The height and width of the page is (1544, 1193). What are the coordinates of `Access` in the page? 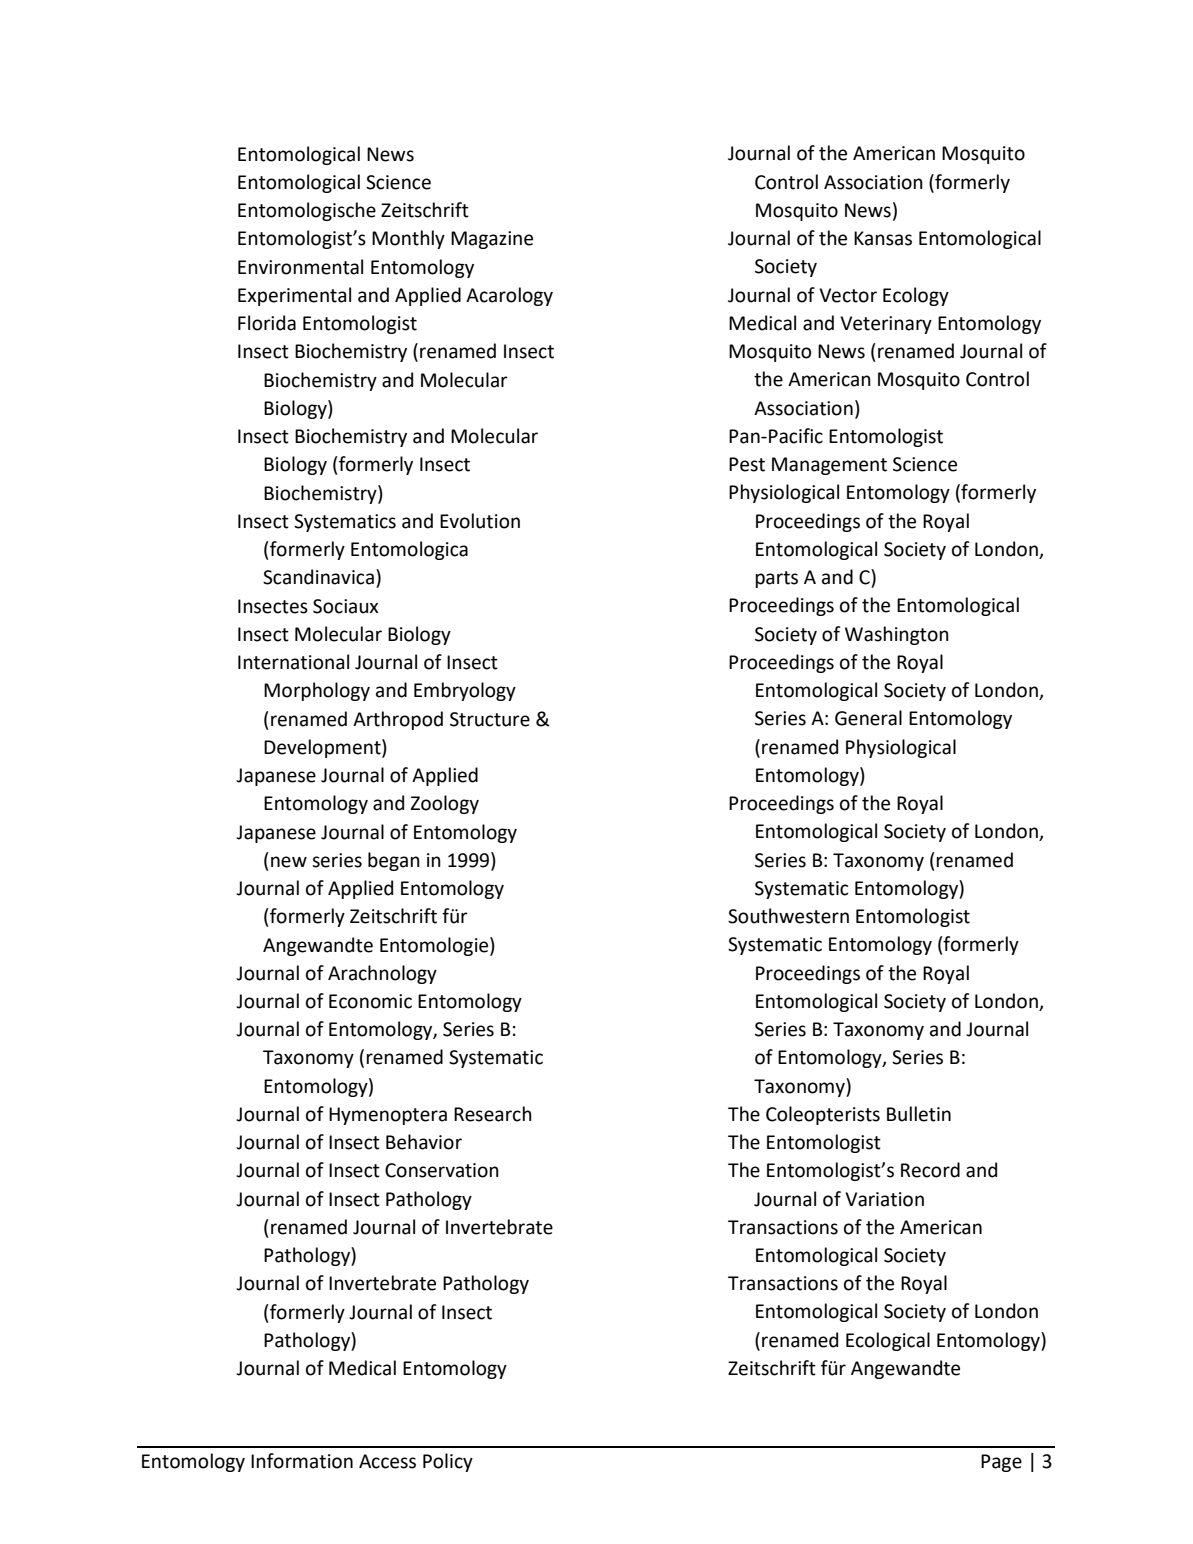 It's located at (387, 1461).
